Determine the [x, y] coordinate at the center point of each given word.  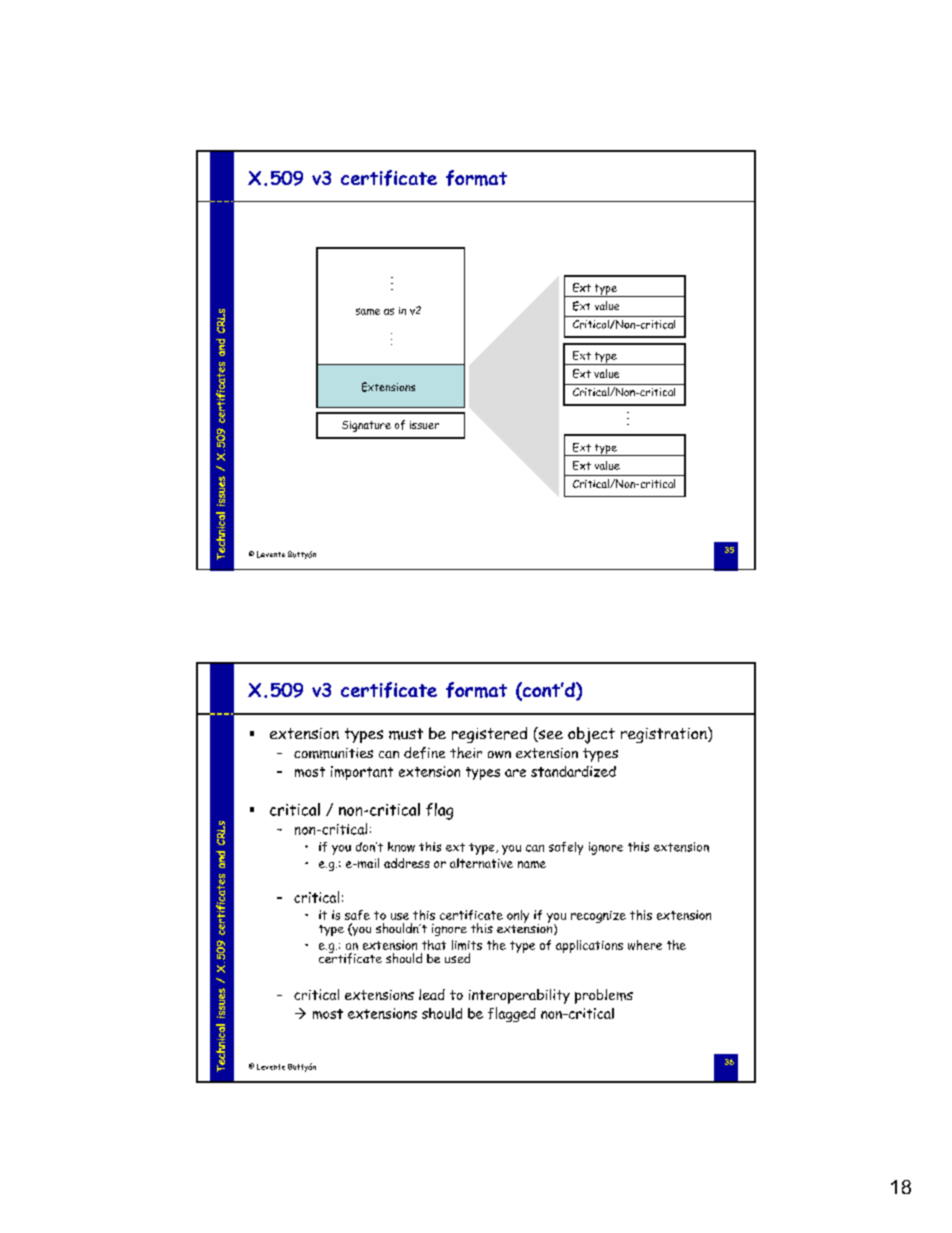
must [406, 734]
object [591, 735]
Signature [366, 426]
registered [489, 735]
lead [432, 994]
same [368, 311]
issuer [424, 425]
